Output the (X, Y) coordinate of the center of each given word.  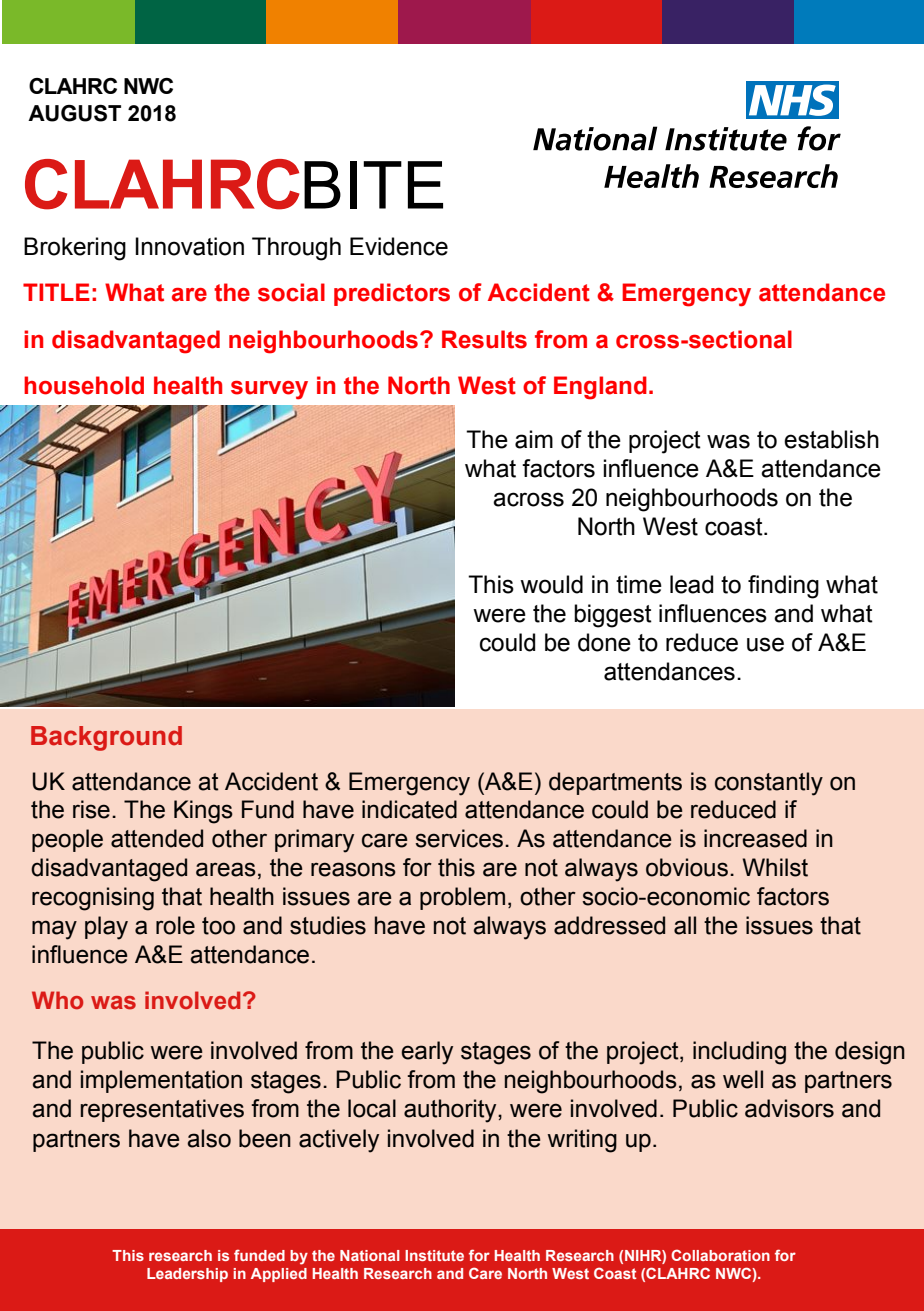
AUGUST (74, 113)
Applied (279, 1275)
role (175, 925)
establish (831, 439)
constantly (769, 784)
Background (106, 738)
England (600, 388)
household (84, 385)
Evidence (399, 246)
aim (534, 439)
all (685, 925)
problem (462, 898)
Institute (434, 1255)
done (604, 642)
